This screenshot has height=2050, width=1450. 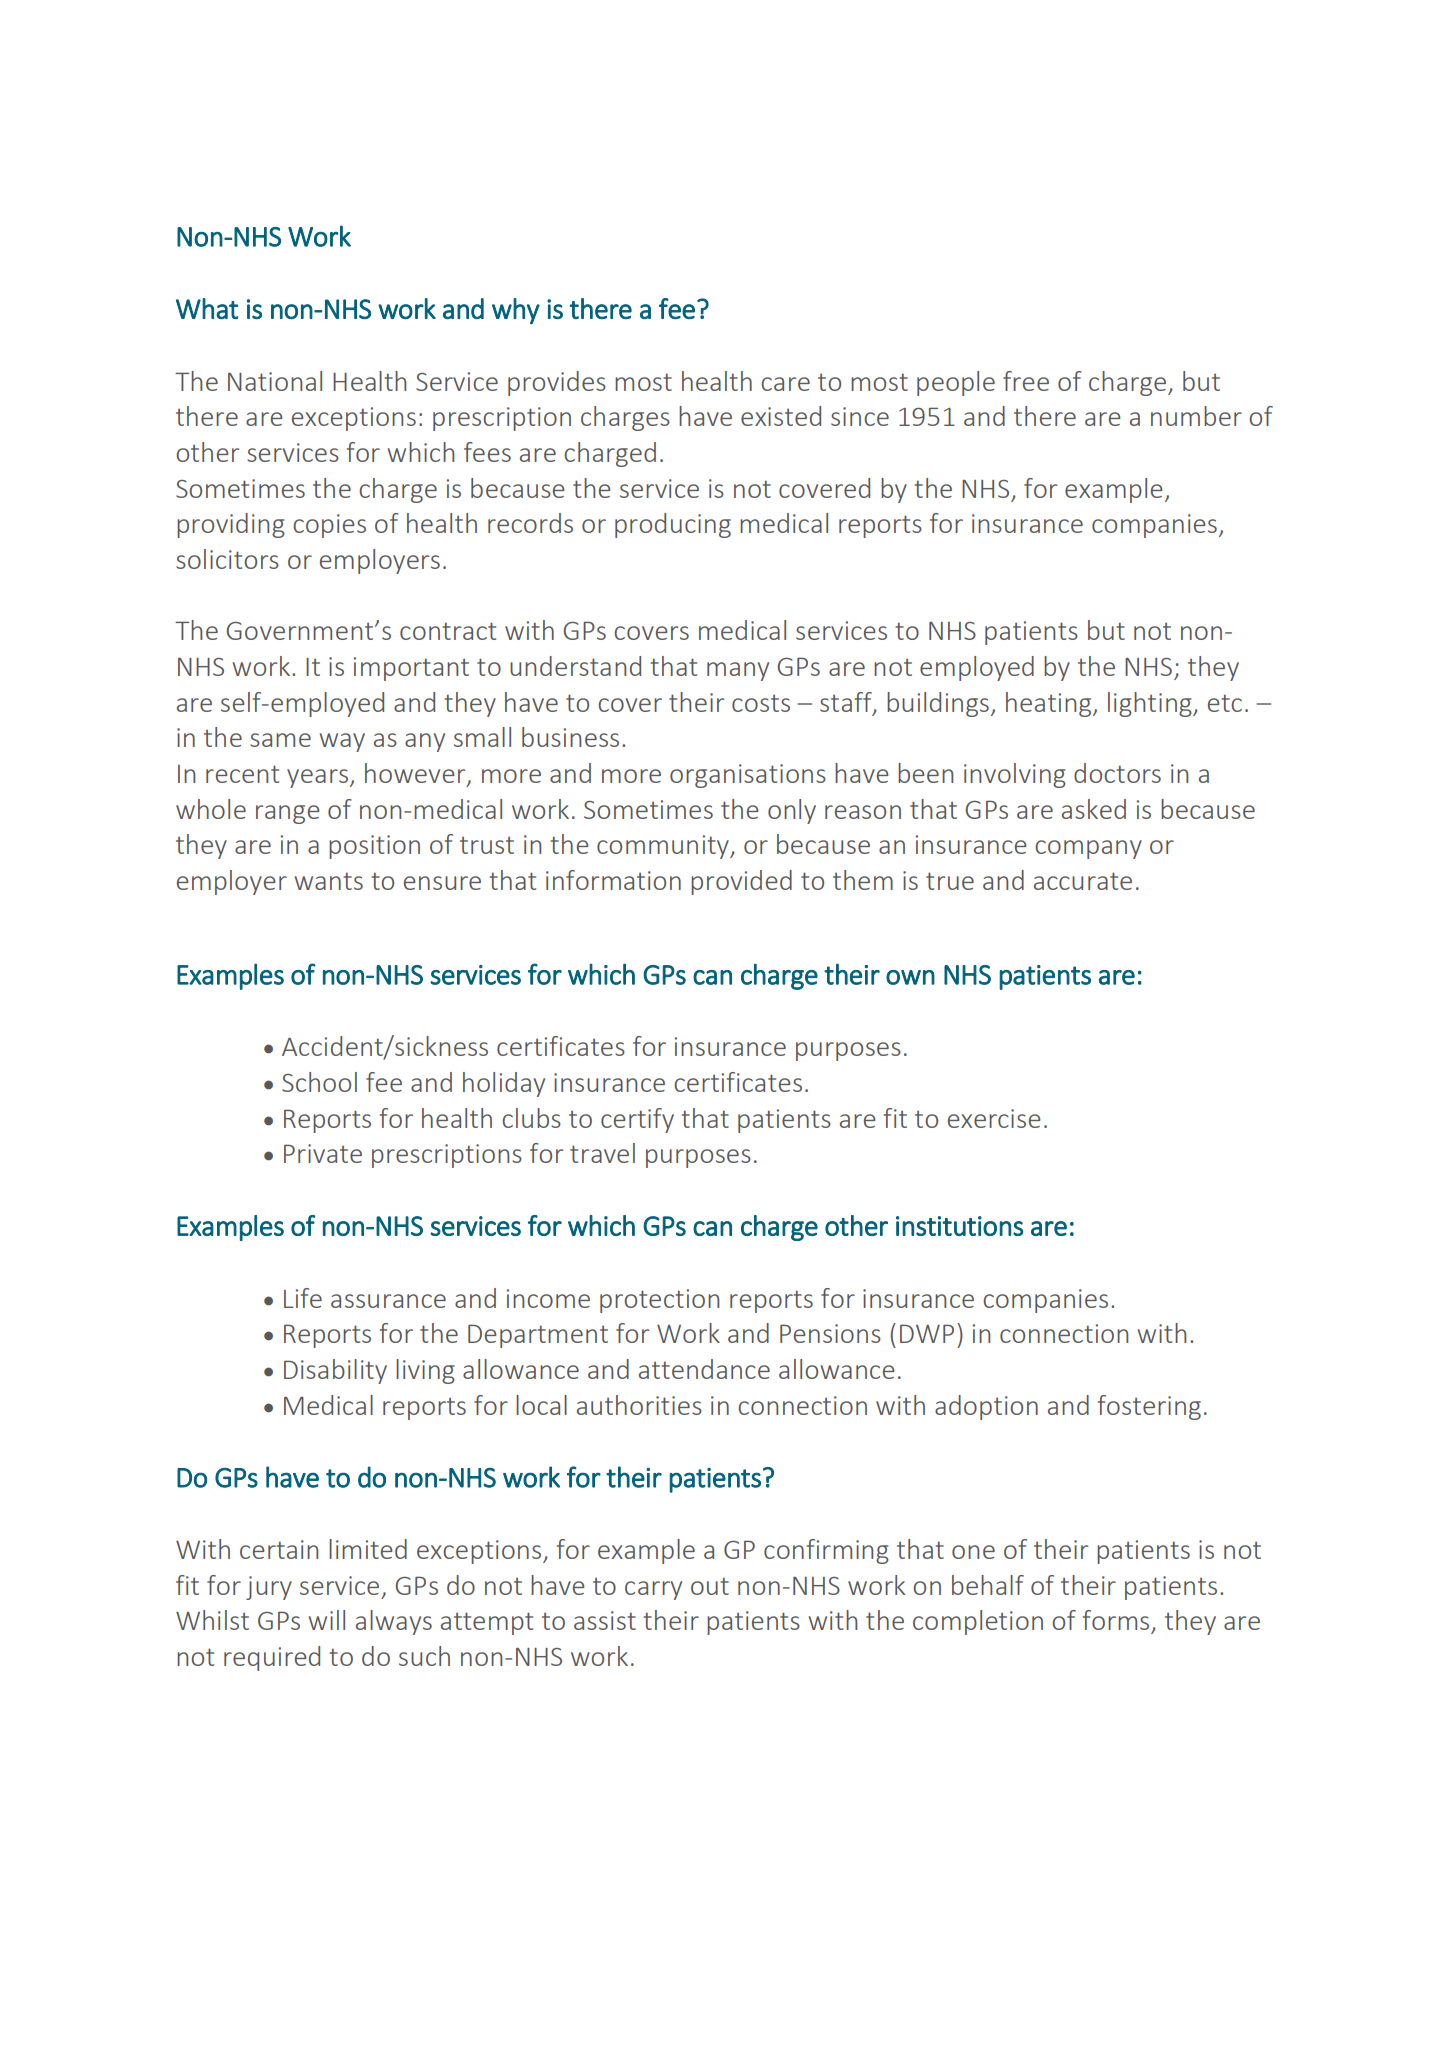 What do you see at coordinates (710, 1586) in the screenshot?
I see `out` at bounding box center [710, 1586].
